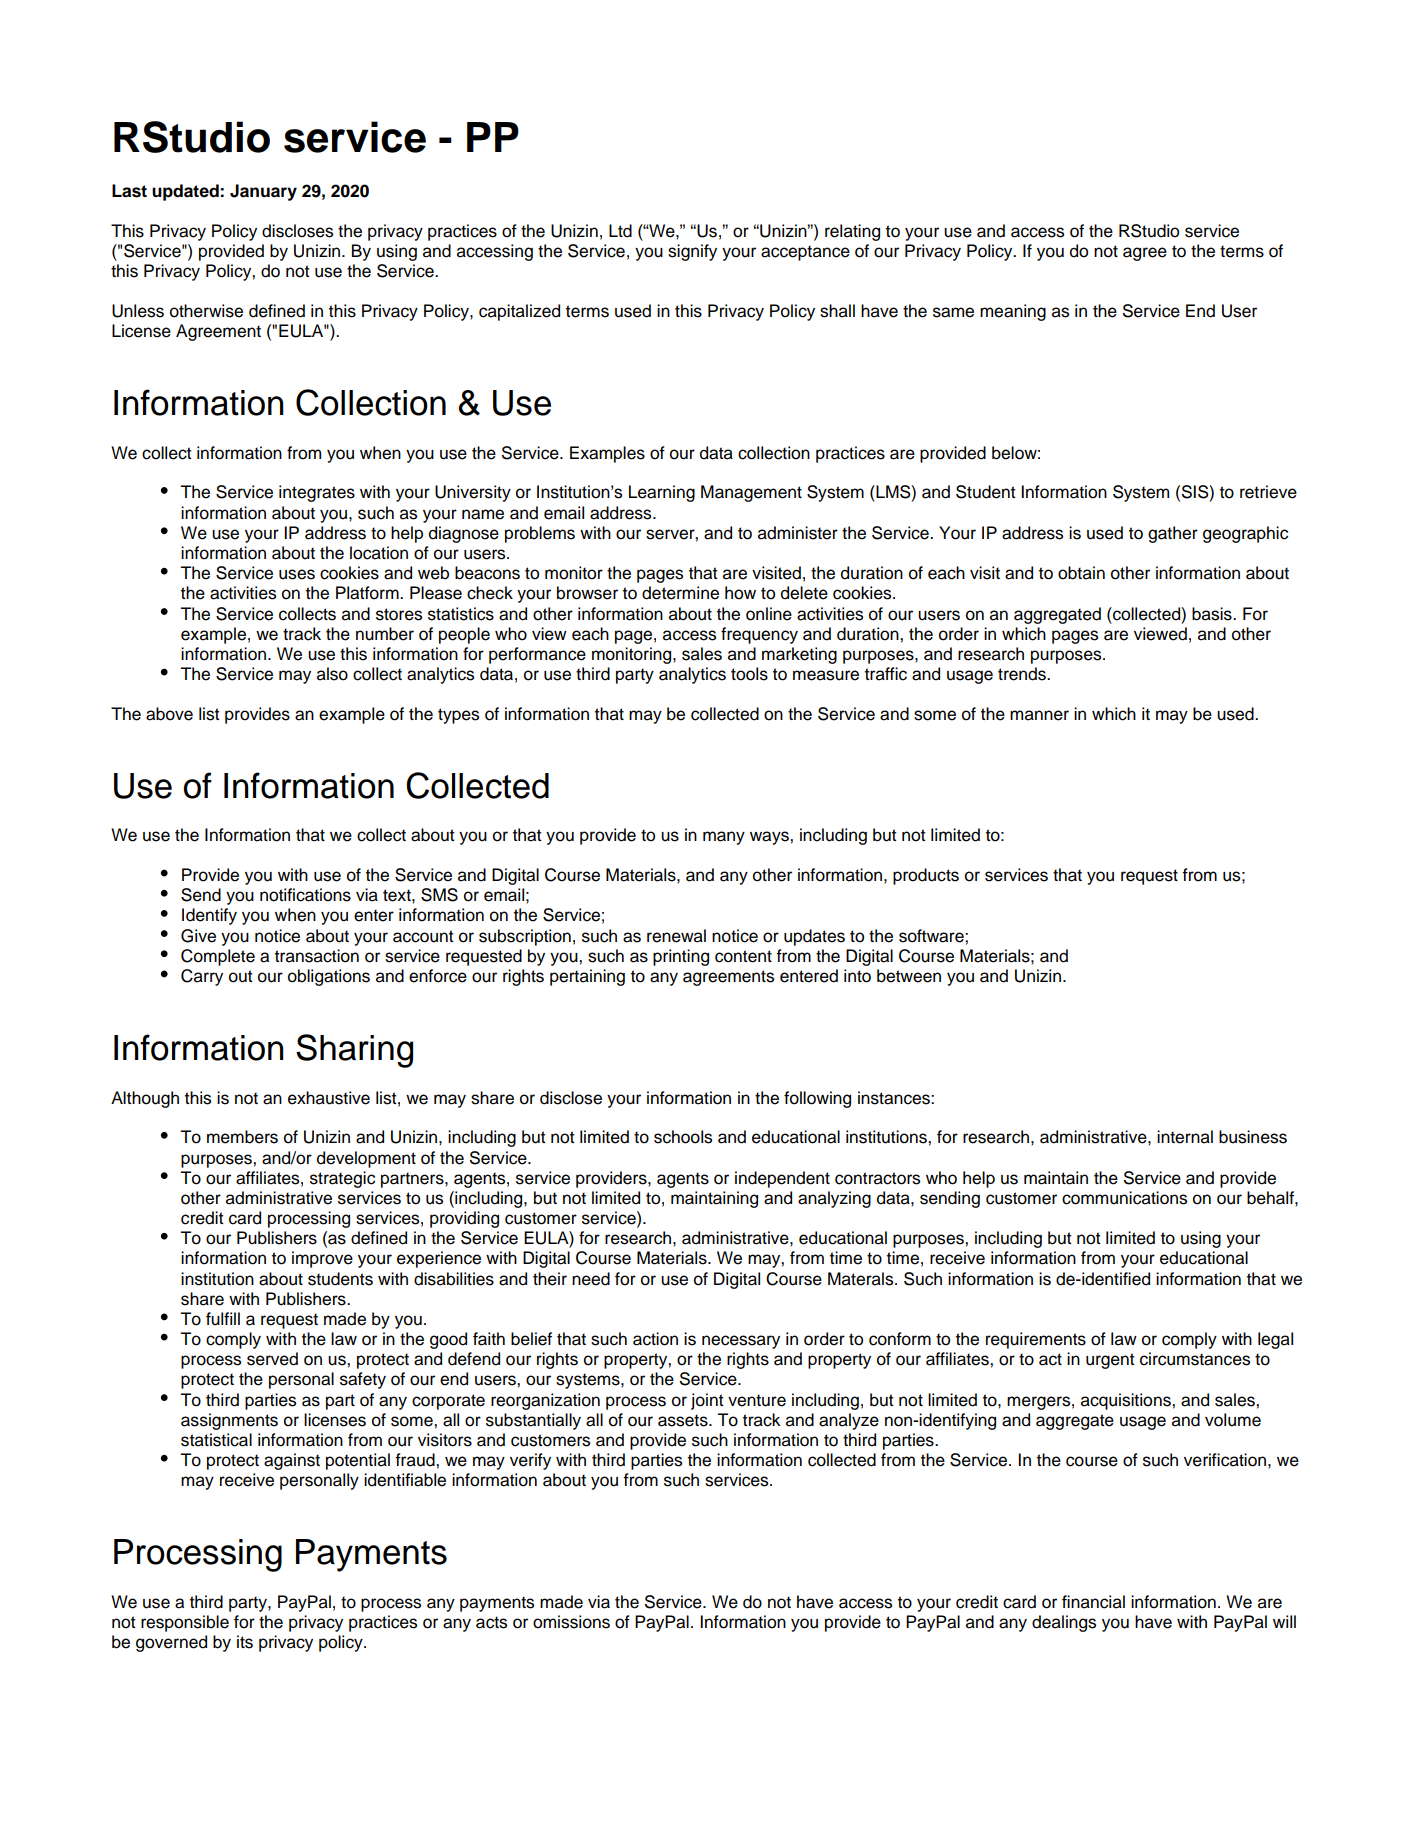 The image size is (1420, 1837). What do you see at coordinates (676, 936) in the screenshot?
I see `renewal` at bounding box center [676, 936].
